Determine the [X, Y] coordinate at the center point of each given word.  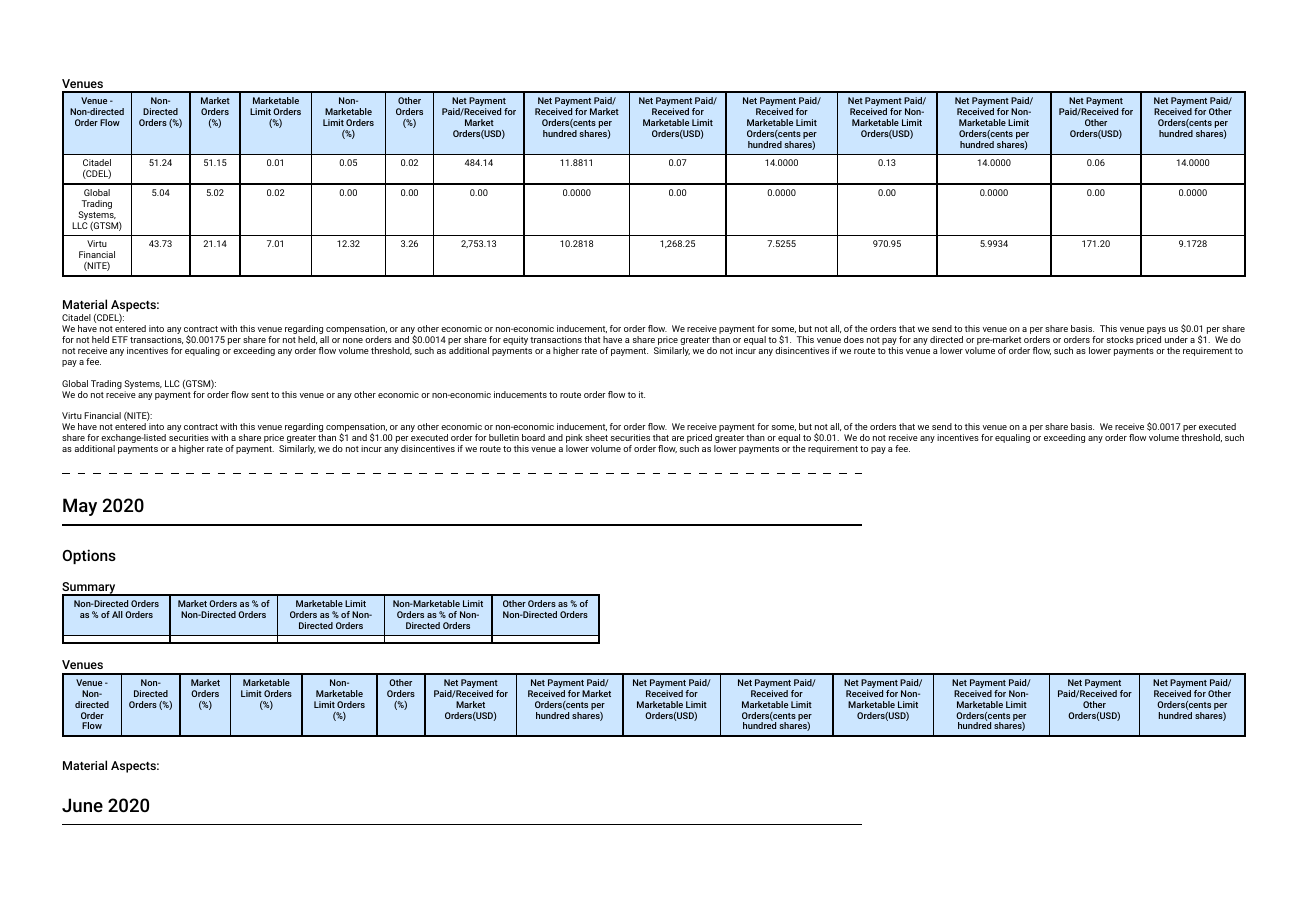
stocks [1120, 339]
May [80, 507]
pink [574, 440]
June [82, 805]
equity [515, 340]
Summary [90, 589]
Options [89, 556]
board [533, 437]
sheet [596, 437]
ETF [120, 339]
